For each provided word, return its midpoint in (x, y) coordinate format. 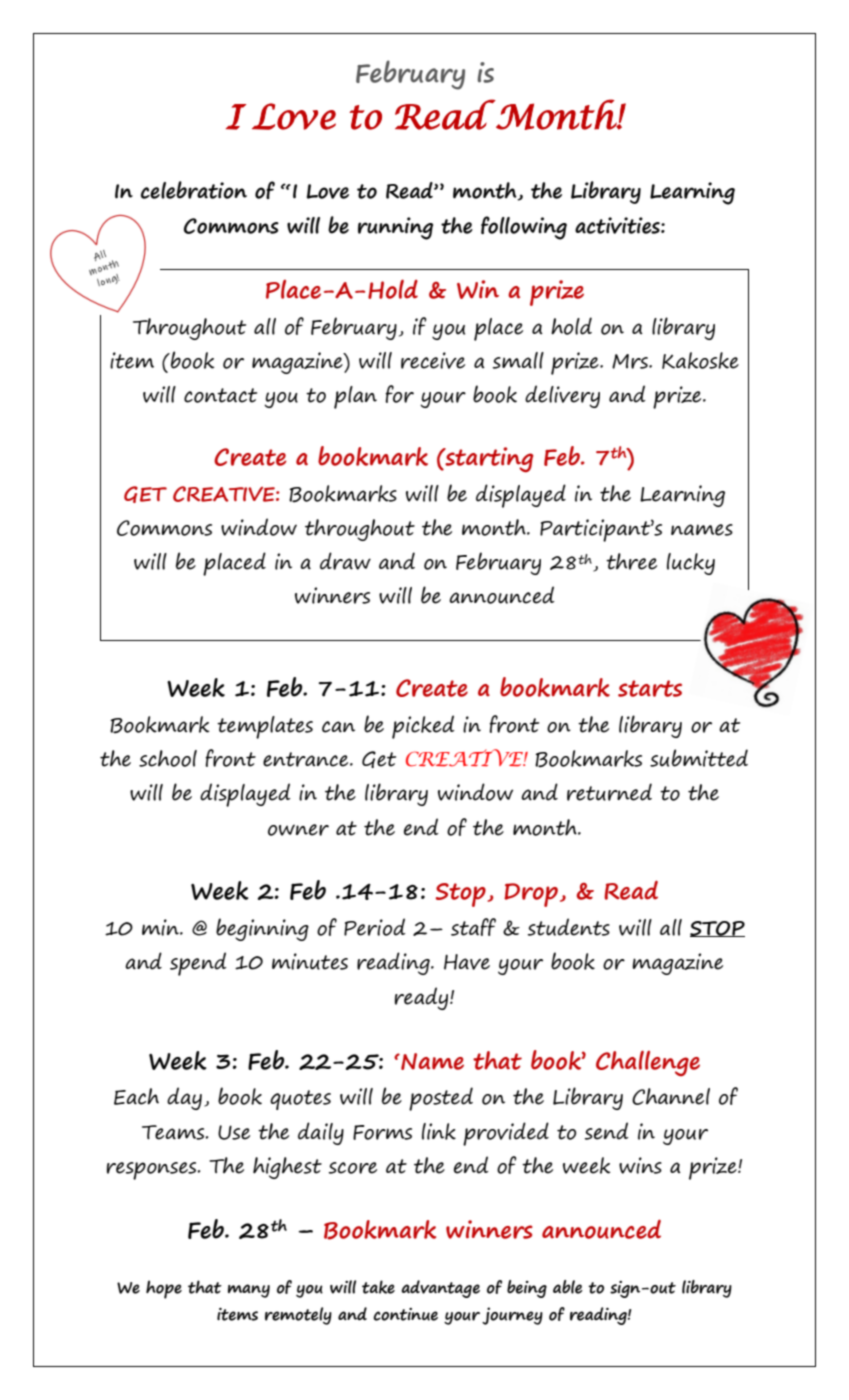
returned (609, 792)
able (568, 1287)
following (524, 228)
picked (423, 727)
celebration (194, 190)
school (168, 758)
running (395, 228)
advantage (440, 1289)
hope (164, 1289)
